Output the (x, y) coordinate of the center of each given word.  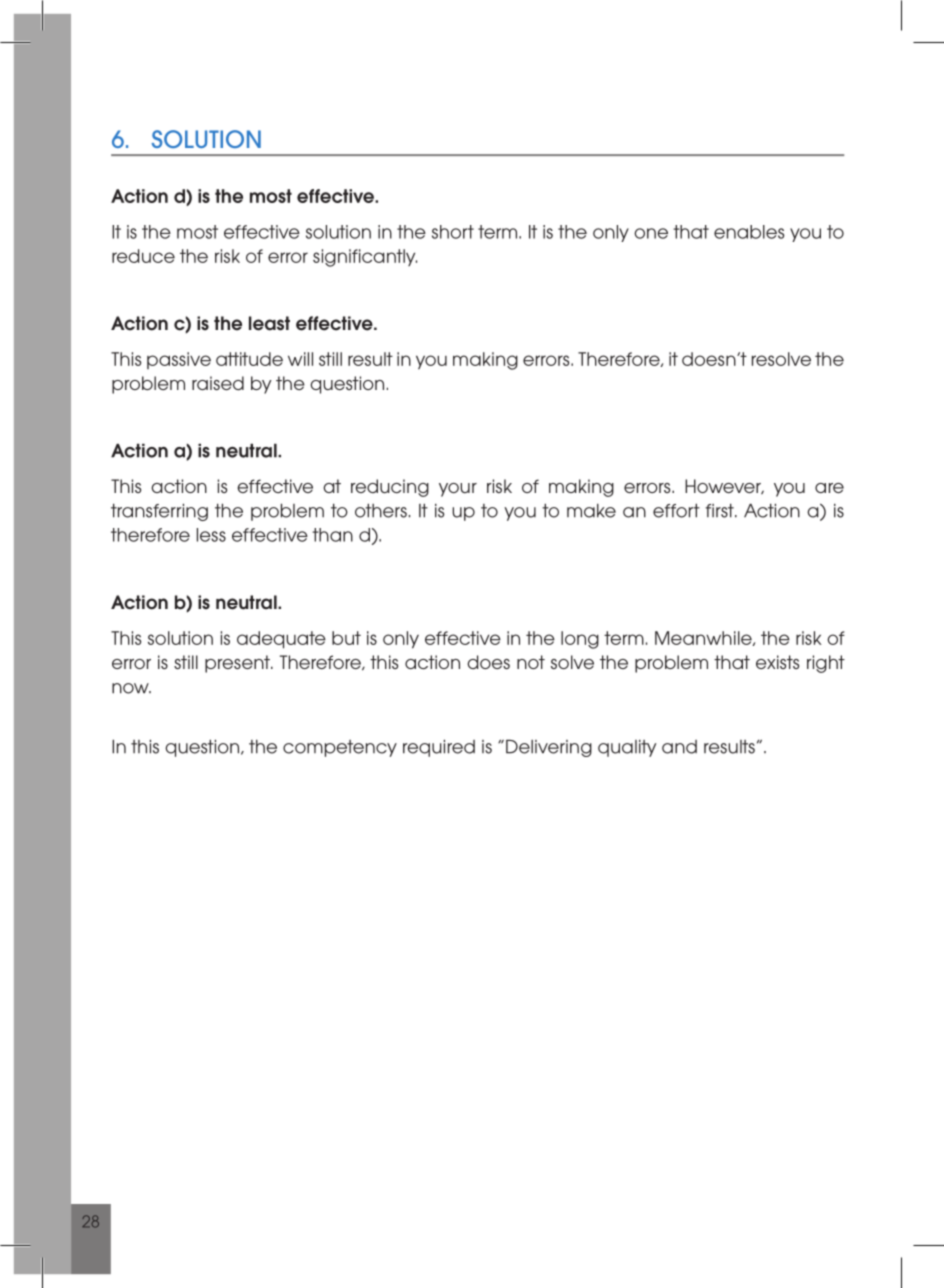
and (679, 747)
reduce (143, 256)
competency (340, 748)
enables (749, 232)
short (453, 232)
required (439, 748)
